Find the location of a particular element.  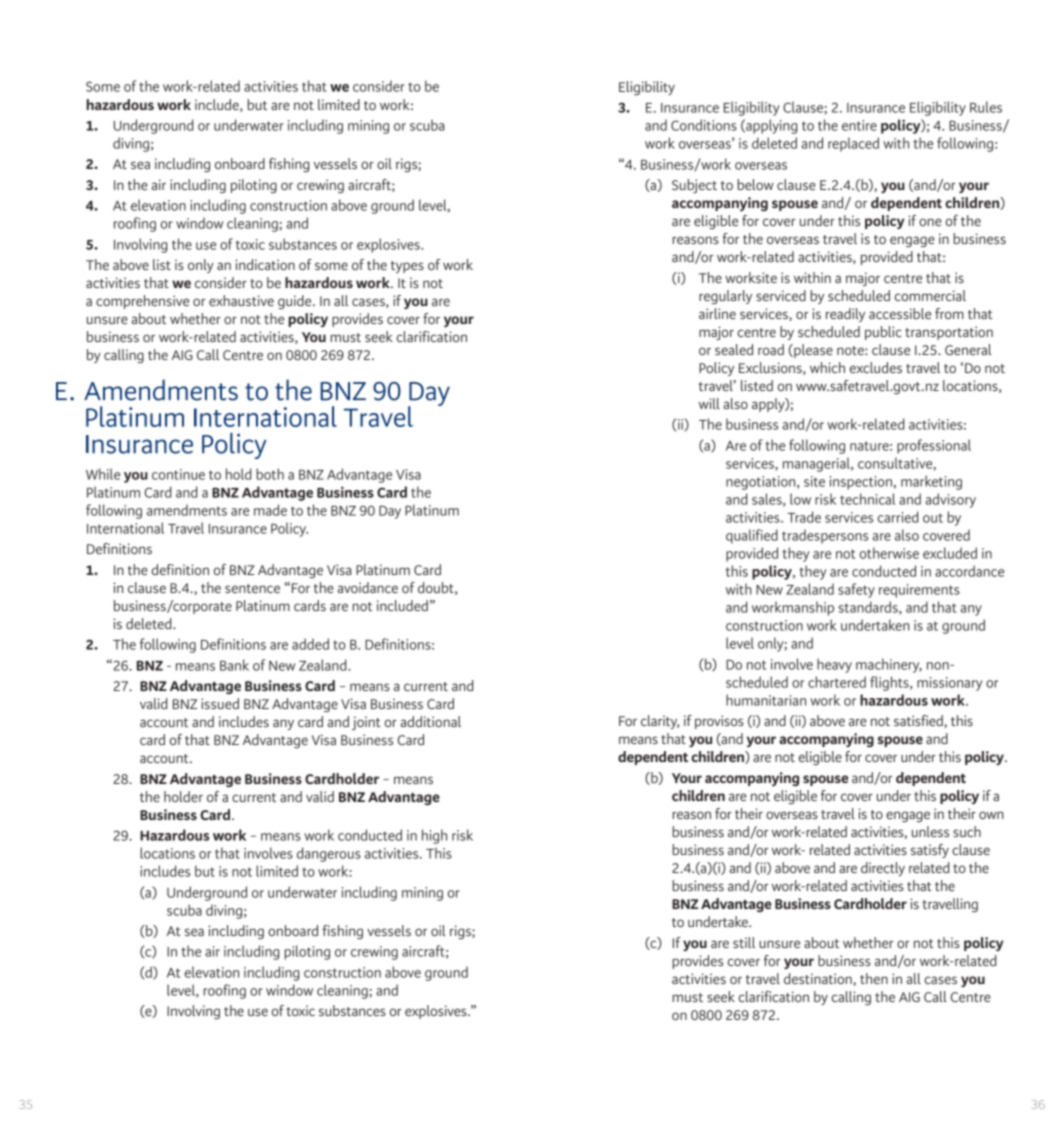

indication is located at coordinates (265, 264).
